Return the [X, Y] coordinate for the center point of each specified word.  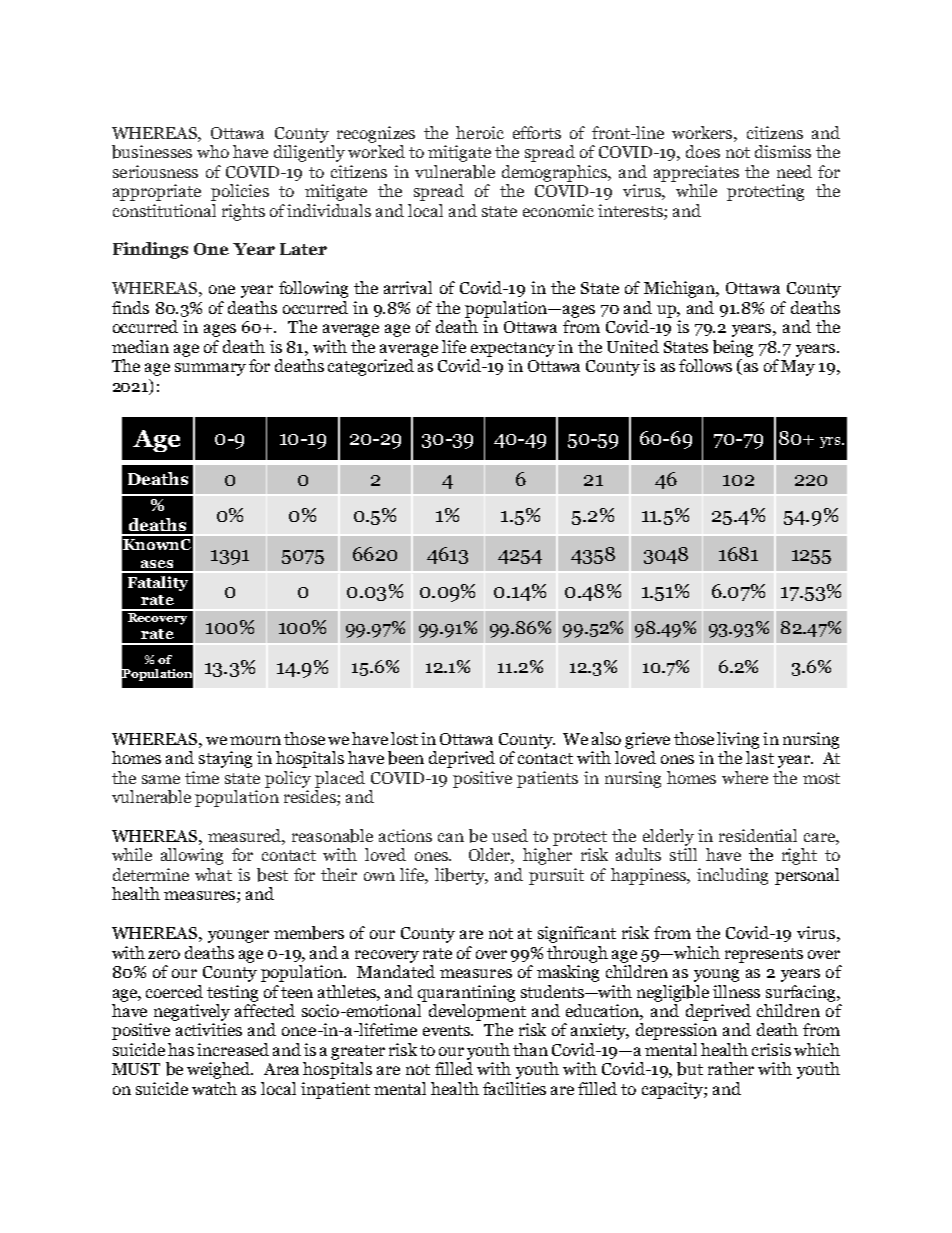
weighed [220, 1070]
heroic [480, 132]
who [213, 151]
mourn [255, 740]
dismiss [783, 151]
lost [404, 738]
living [738, 740]
